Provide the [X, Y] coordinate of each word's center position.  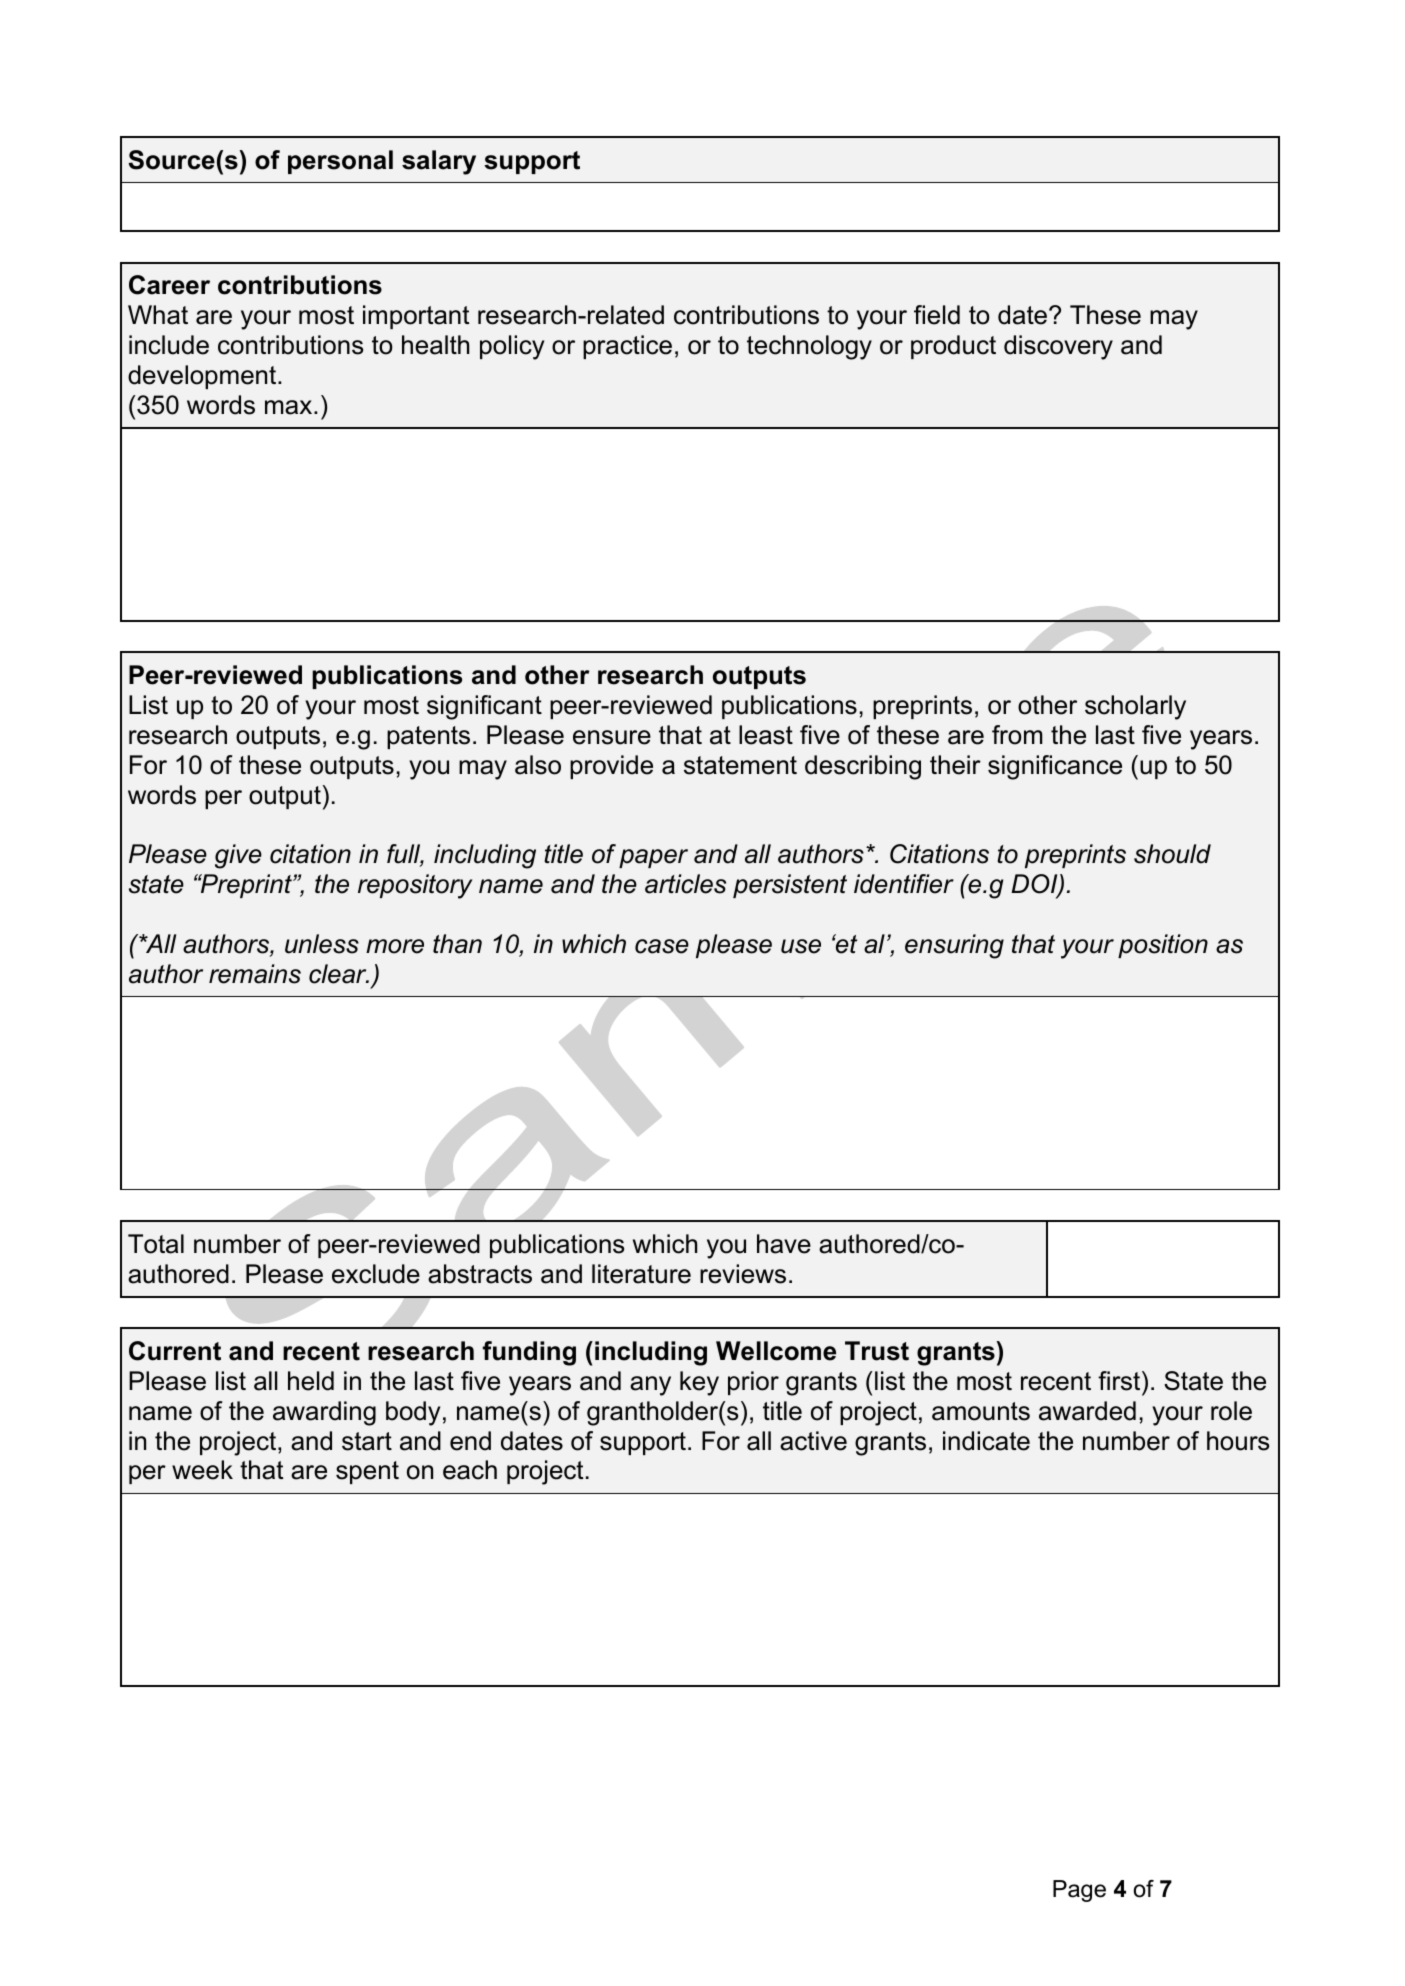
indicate [986, 1441]
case [662, 946]
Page [1079, 1891]
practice [627, 347]
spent [367, 1472]
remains [255, 974]
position [1163, 946]
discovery [1058, 347]
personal [340, 162]
